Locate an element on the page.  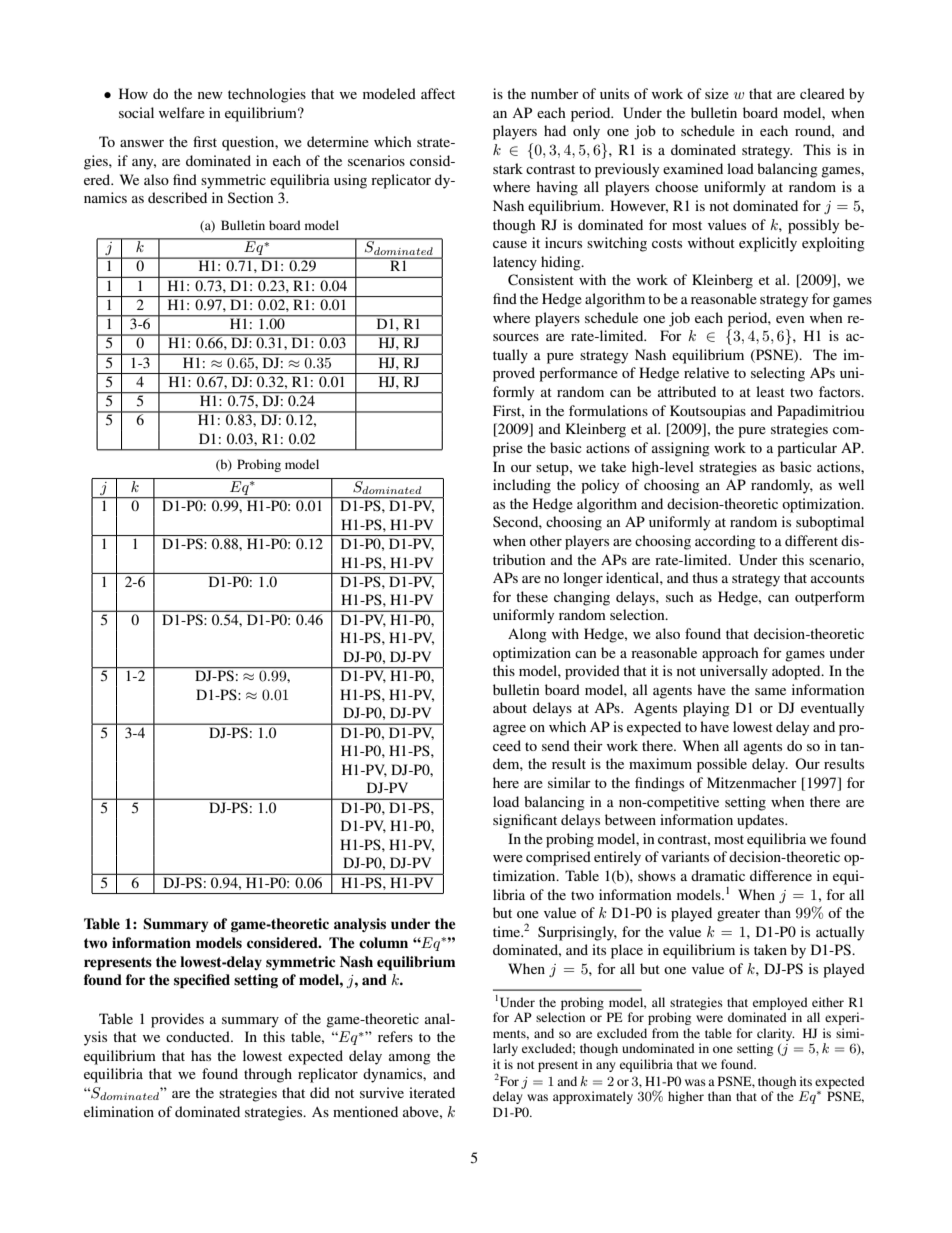
welfare is located at coordinates (182, 112).
